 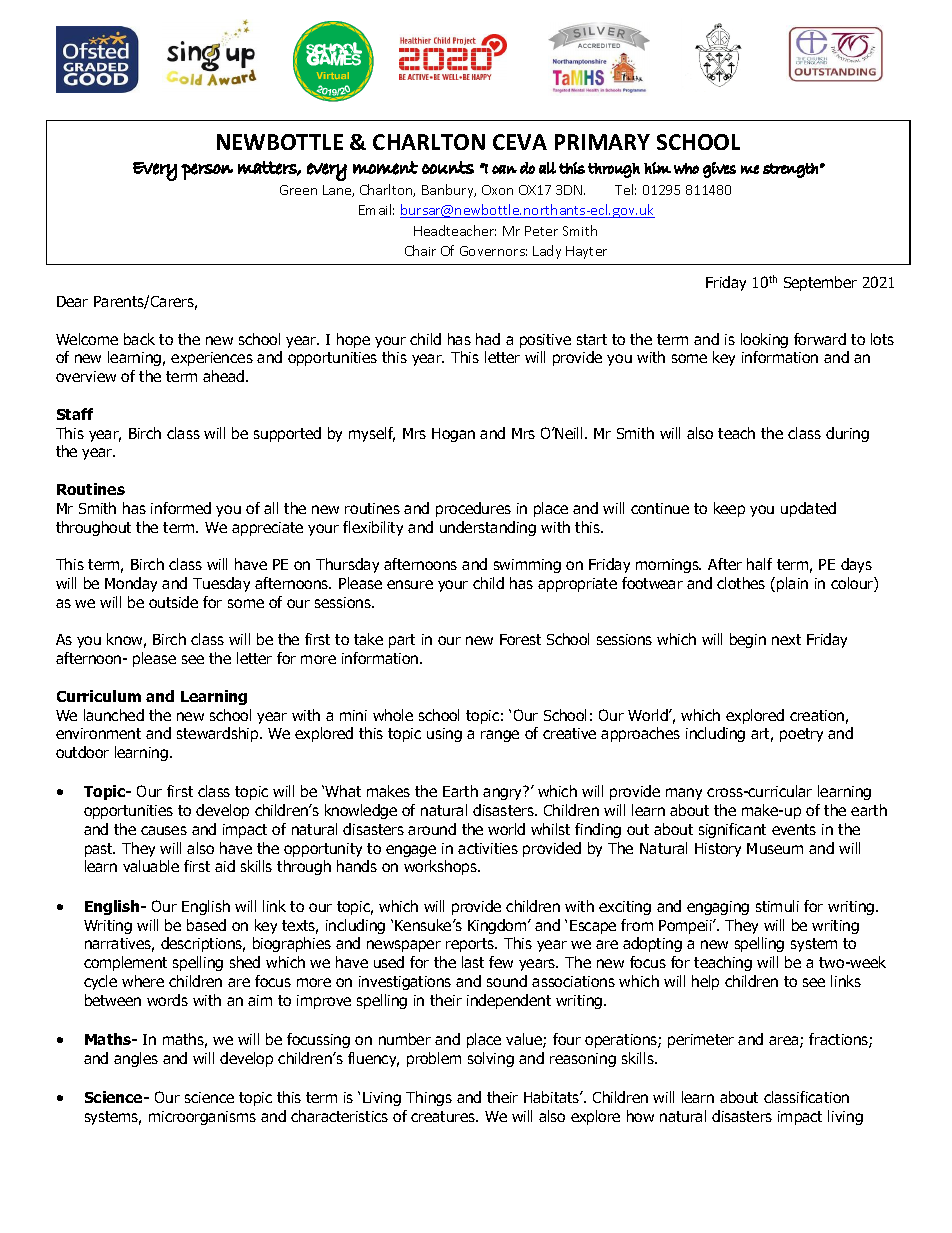 I want to click on strength, so click(x=790, y=170).
